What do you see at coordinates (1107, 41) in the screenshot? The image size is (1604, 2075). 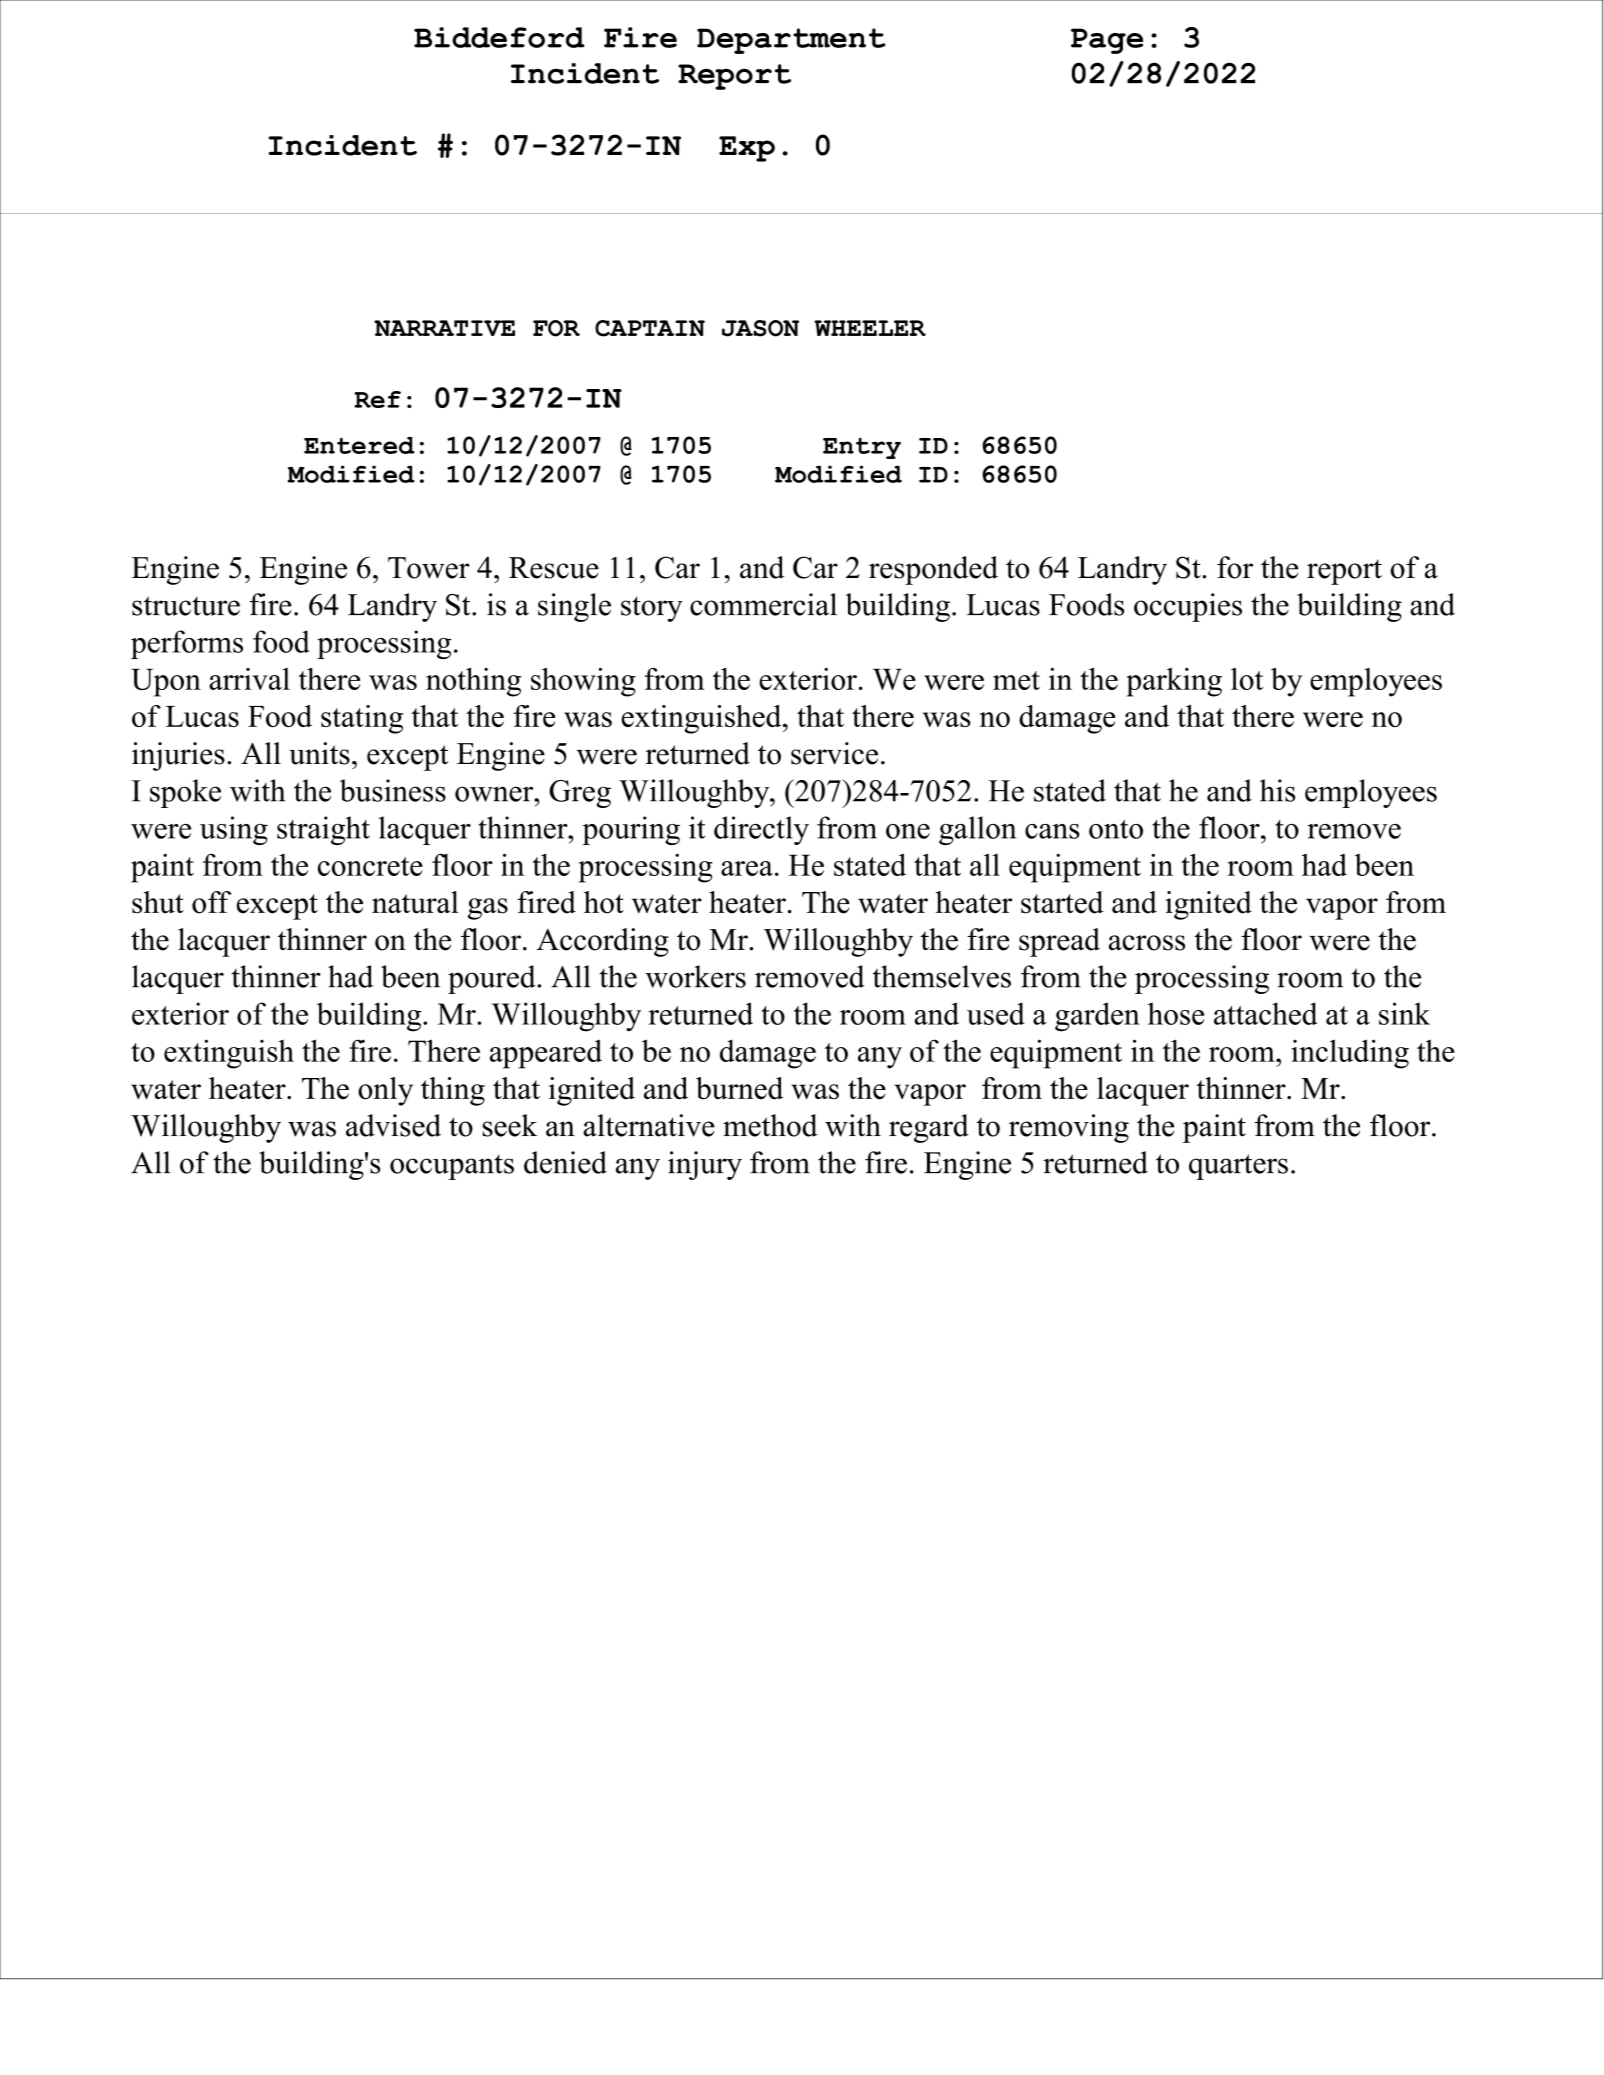 I see `Page` at bounding box center [1107, 41].
